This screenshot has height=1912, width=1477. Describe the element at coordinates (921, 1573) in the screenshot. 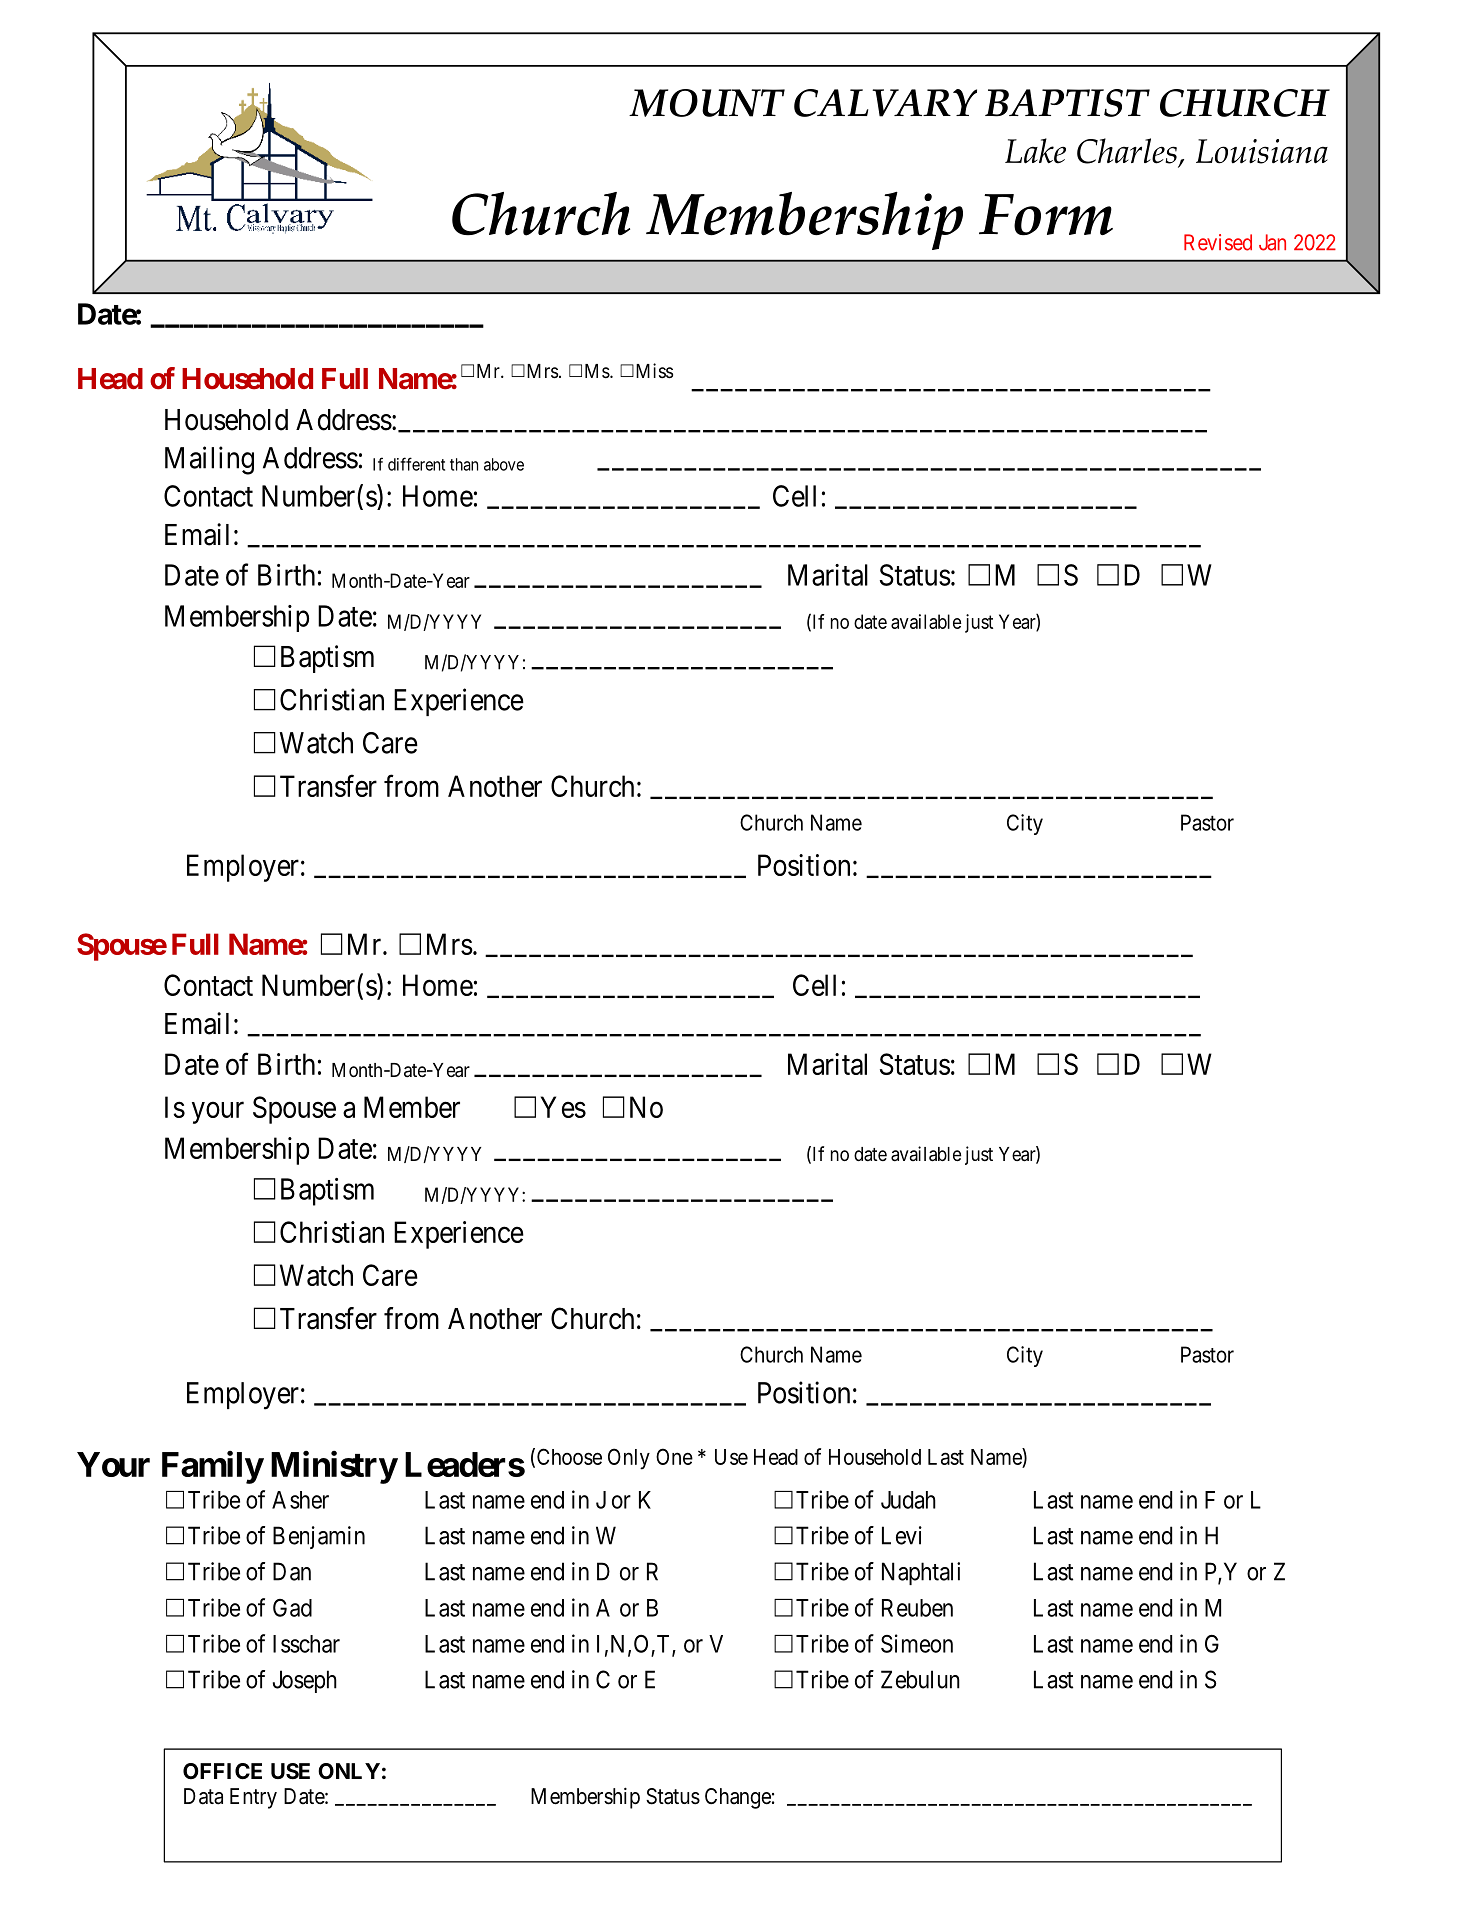

I see `Naphtali` at that location.
